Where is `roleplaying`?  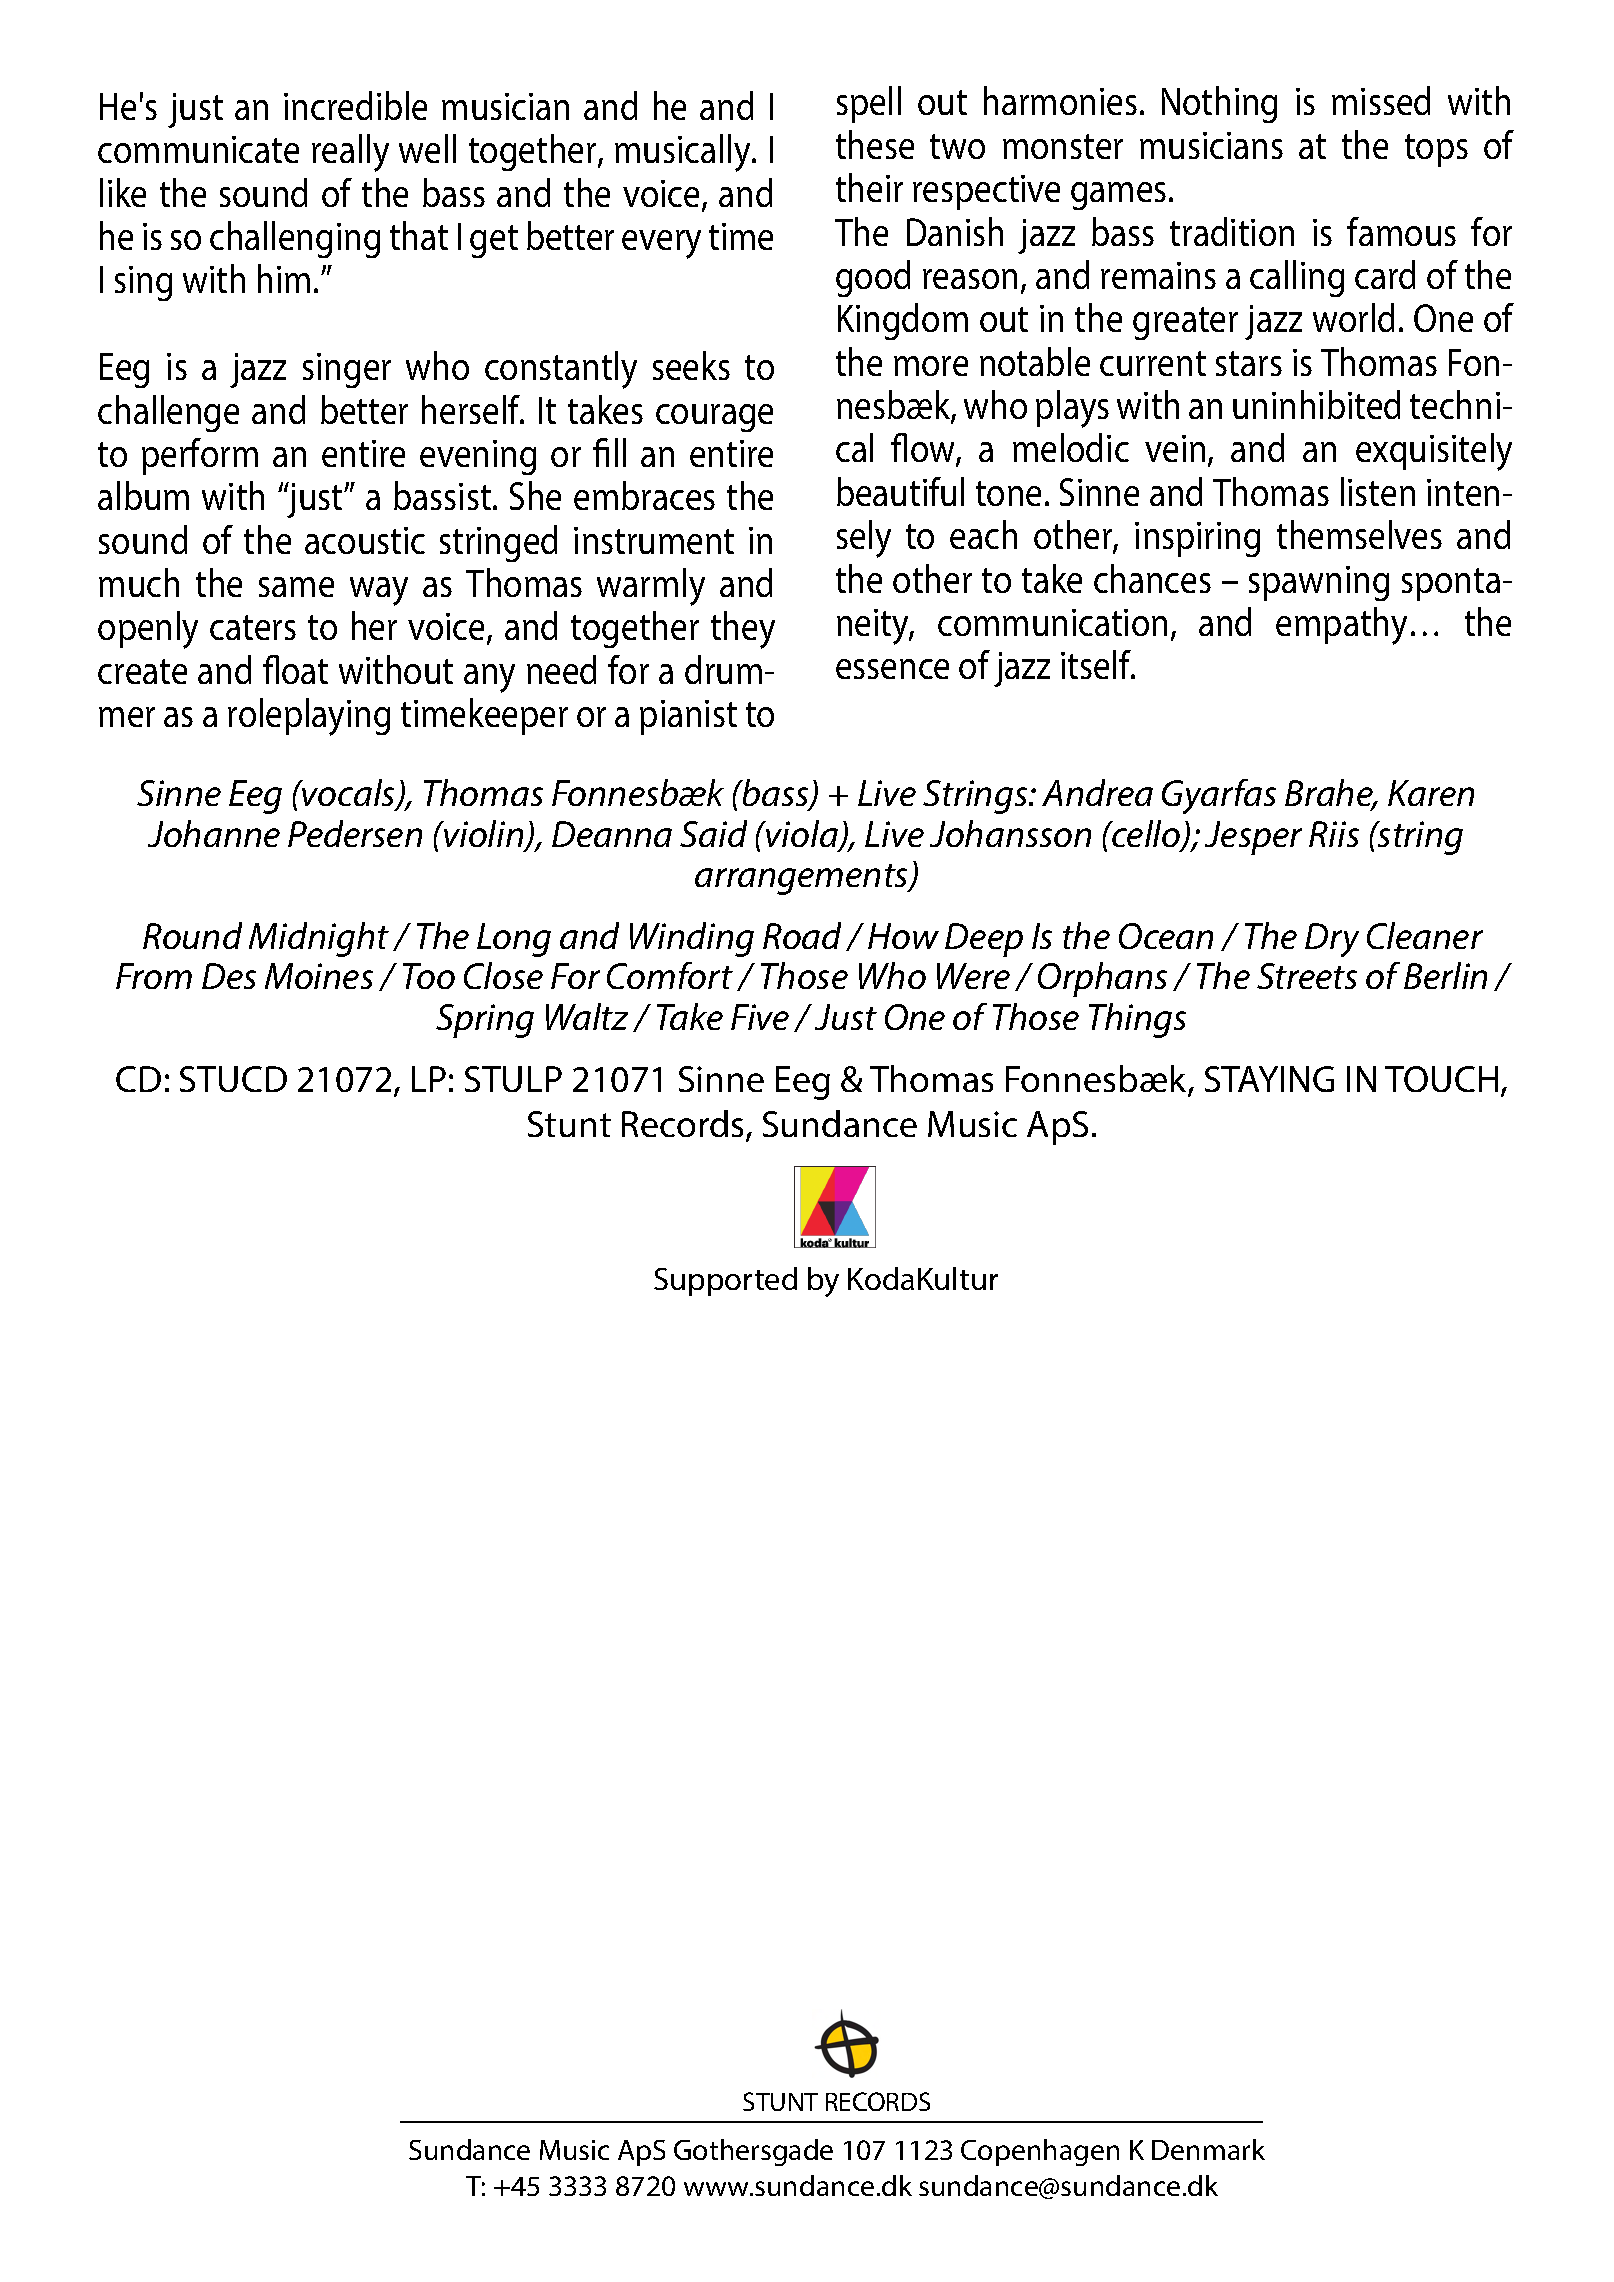
roleplaying is located at coordinates (309, 717).
